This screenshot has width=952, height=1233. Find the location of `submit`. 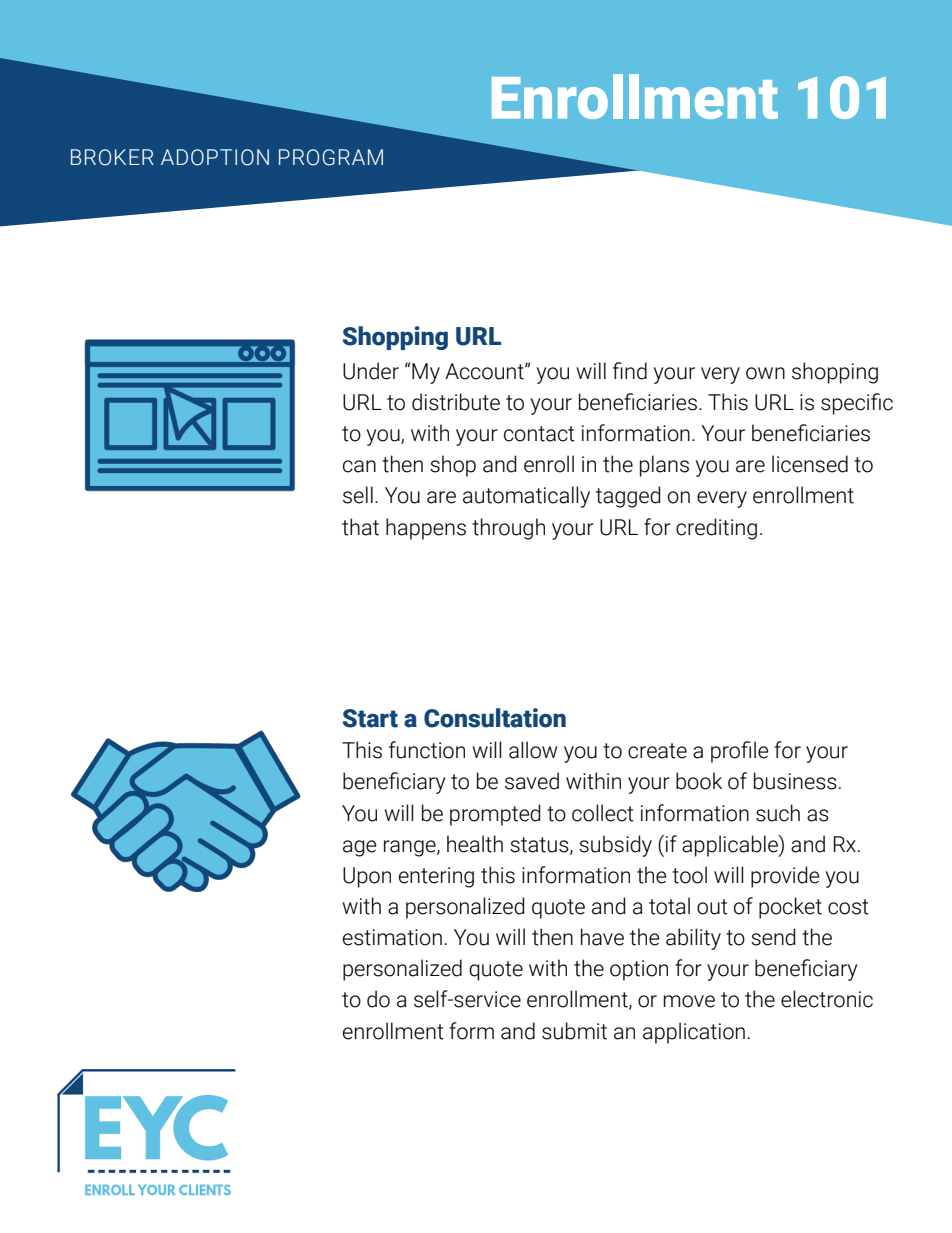

submit is located at coordinates (574, 1031).
